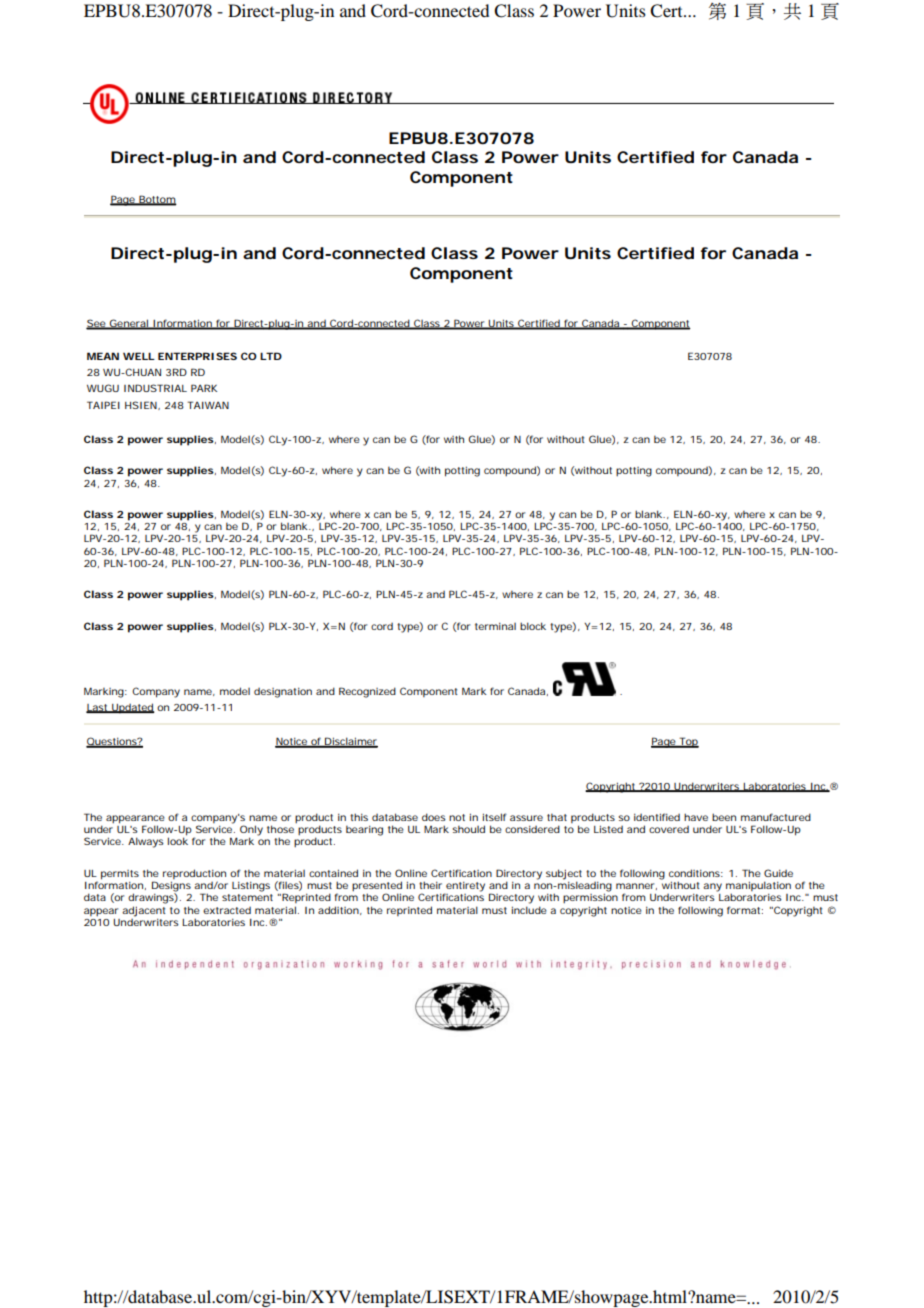 The width and height of the page is (924, 1308). Describe the element at coordinates (495, 626) in the page. I see `terminal` at that location.
